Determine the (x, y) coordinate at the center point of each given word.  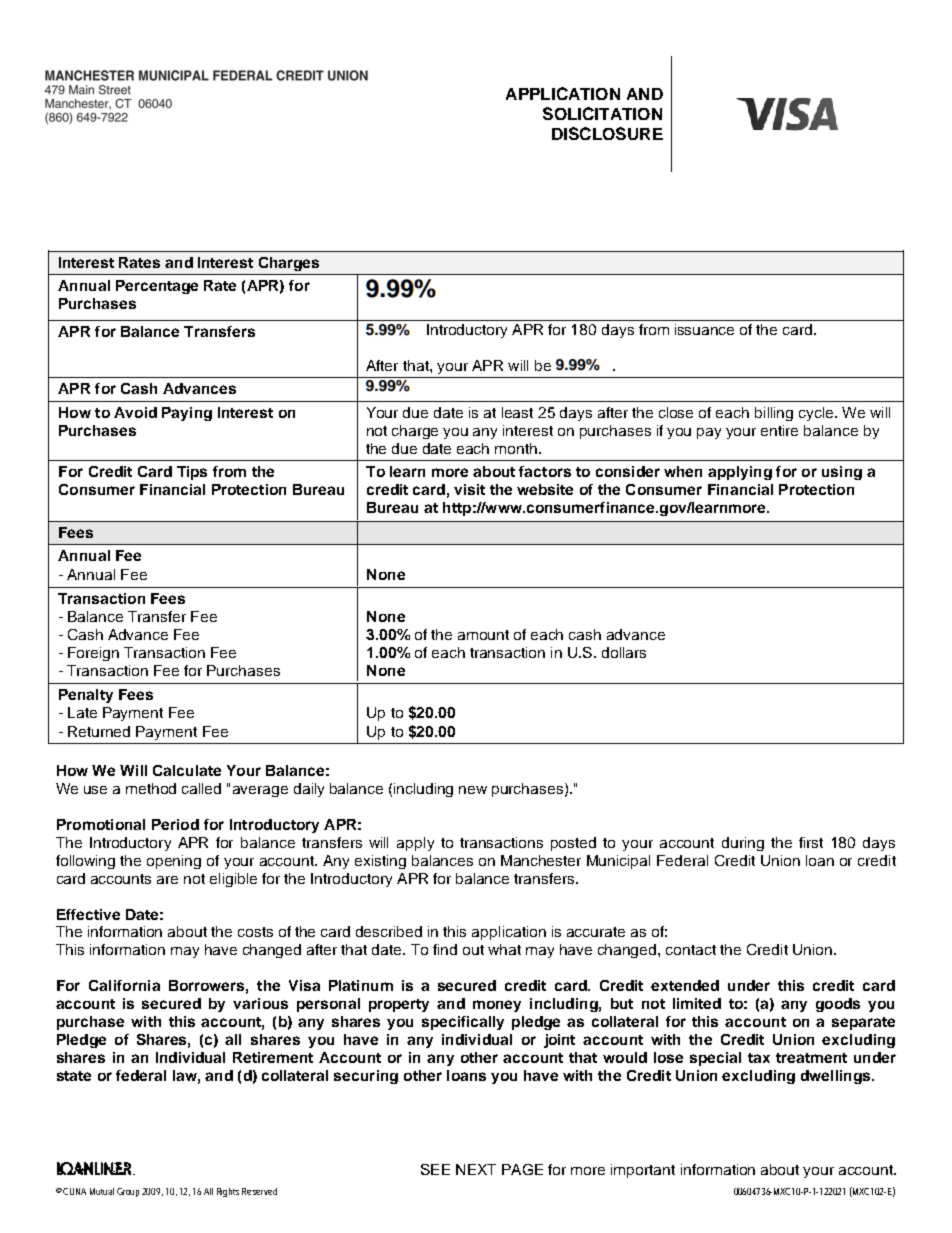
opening (174, 862)
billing (774, 414)
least (517, 412)
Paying (187, 414)
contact (691, 950)
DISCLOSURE (607, 133)
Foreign (93, 654)
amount (483, 635)
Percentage (157, 287)
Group (130, 1192)
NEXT (476, 1169)
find (445, 949)
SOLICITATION (602, 113)
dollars (624, 652)
